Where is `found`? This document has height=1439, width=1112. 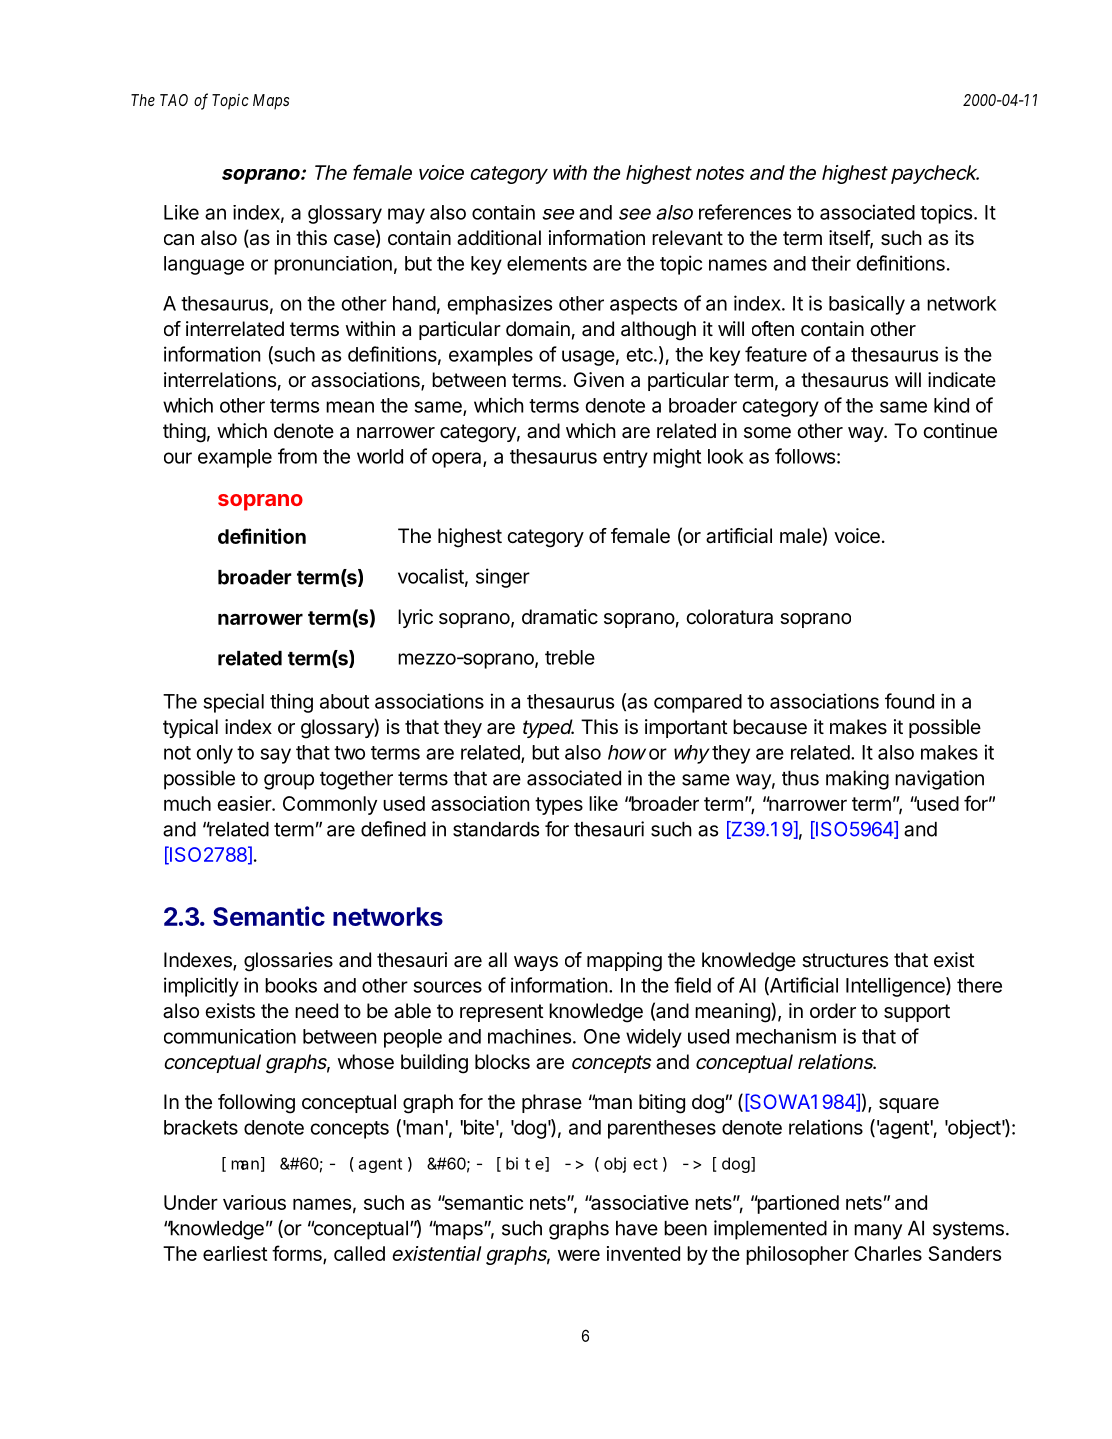 found is located at coordinates (909, 701).
